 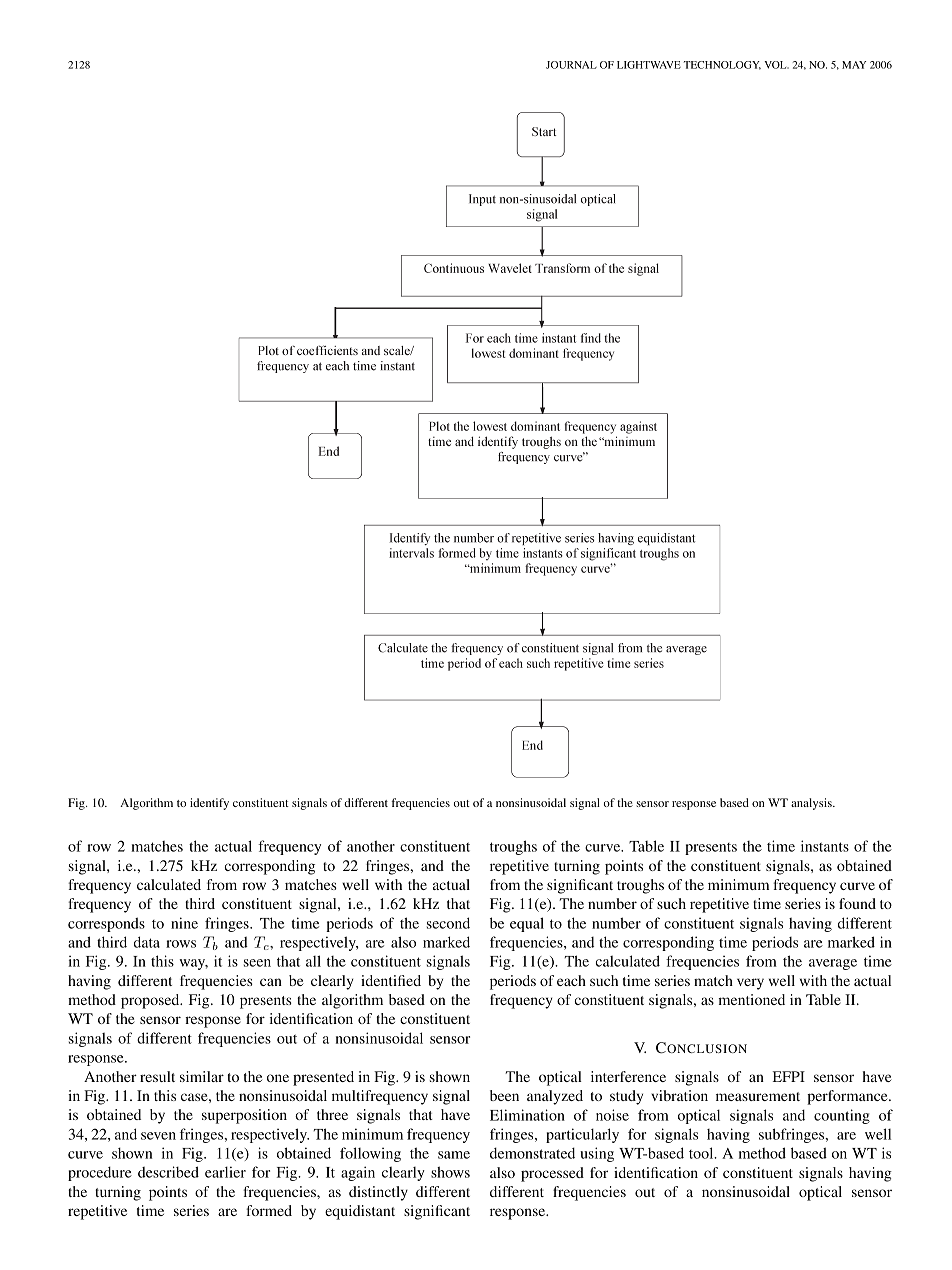 I want to click on second, so click(x=448, y=923).
